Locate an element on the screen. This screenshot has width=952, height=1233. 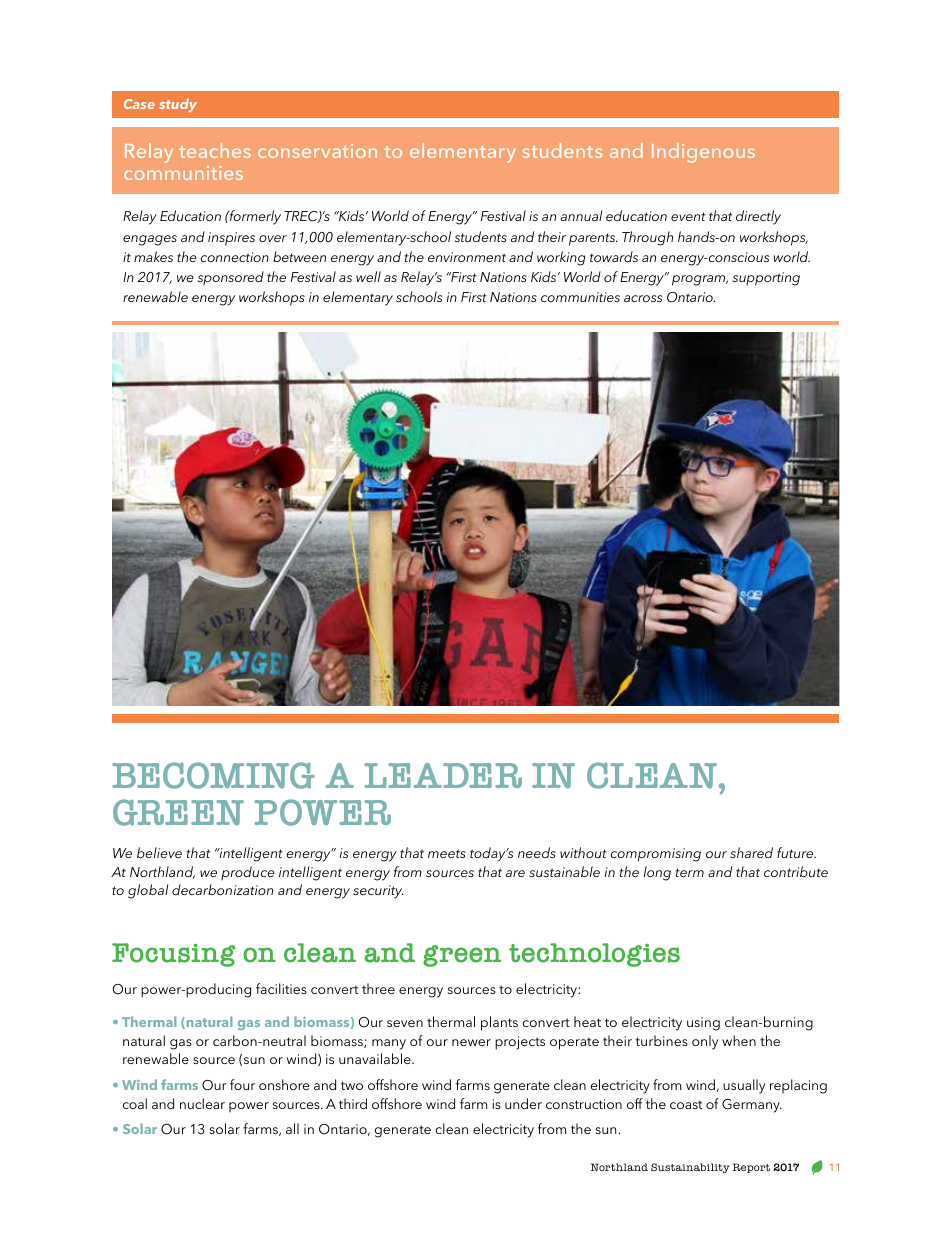
LEADER is located at coordinates (443, 775).
